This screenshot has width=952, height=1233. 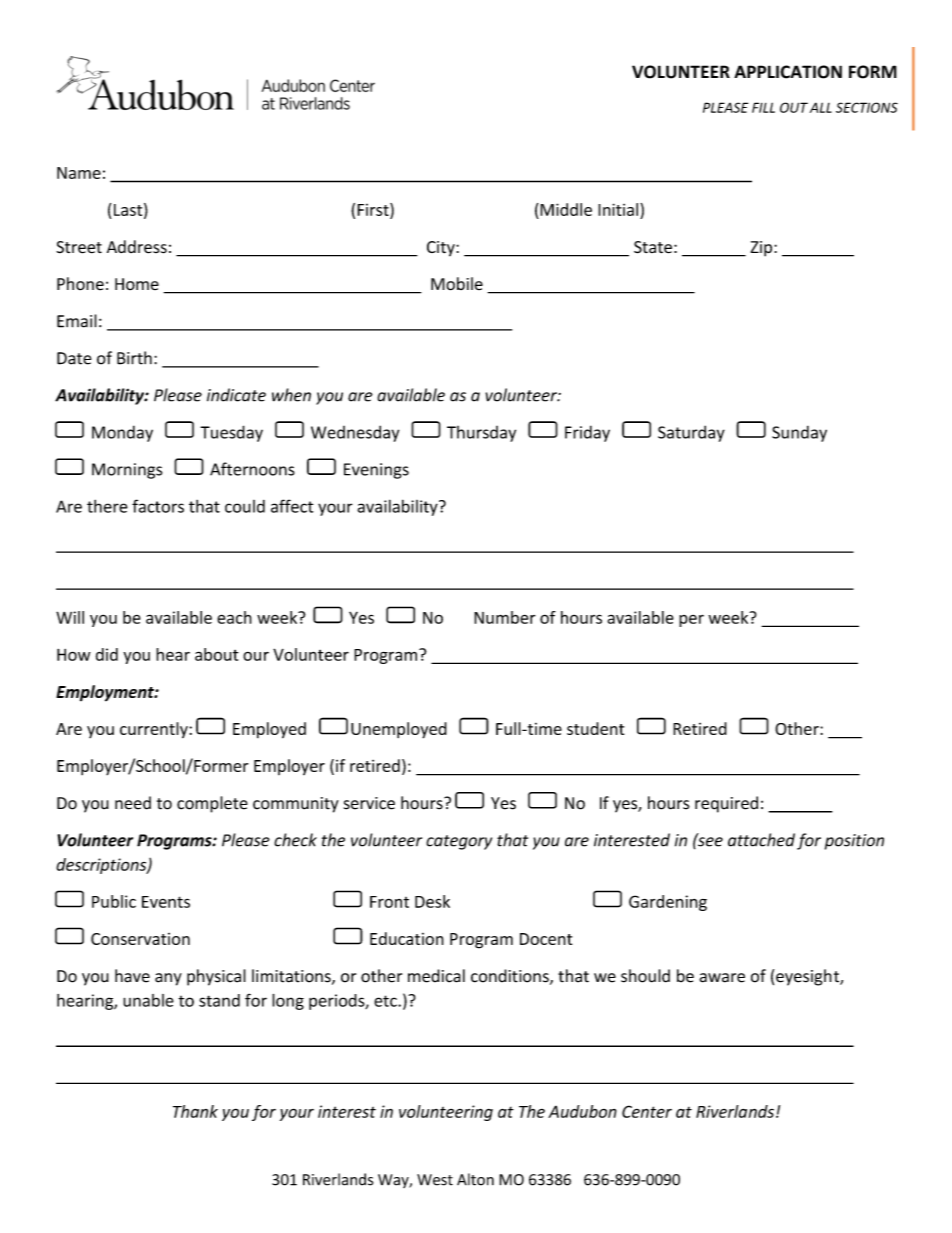 I want to click on Name, so click(x=79, y=173).
